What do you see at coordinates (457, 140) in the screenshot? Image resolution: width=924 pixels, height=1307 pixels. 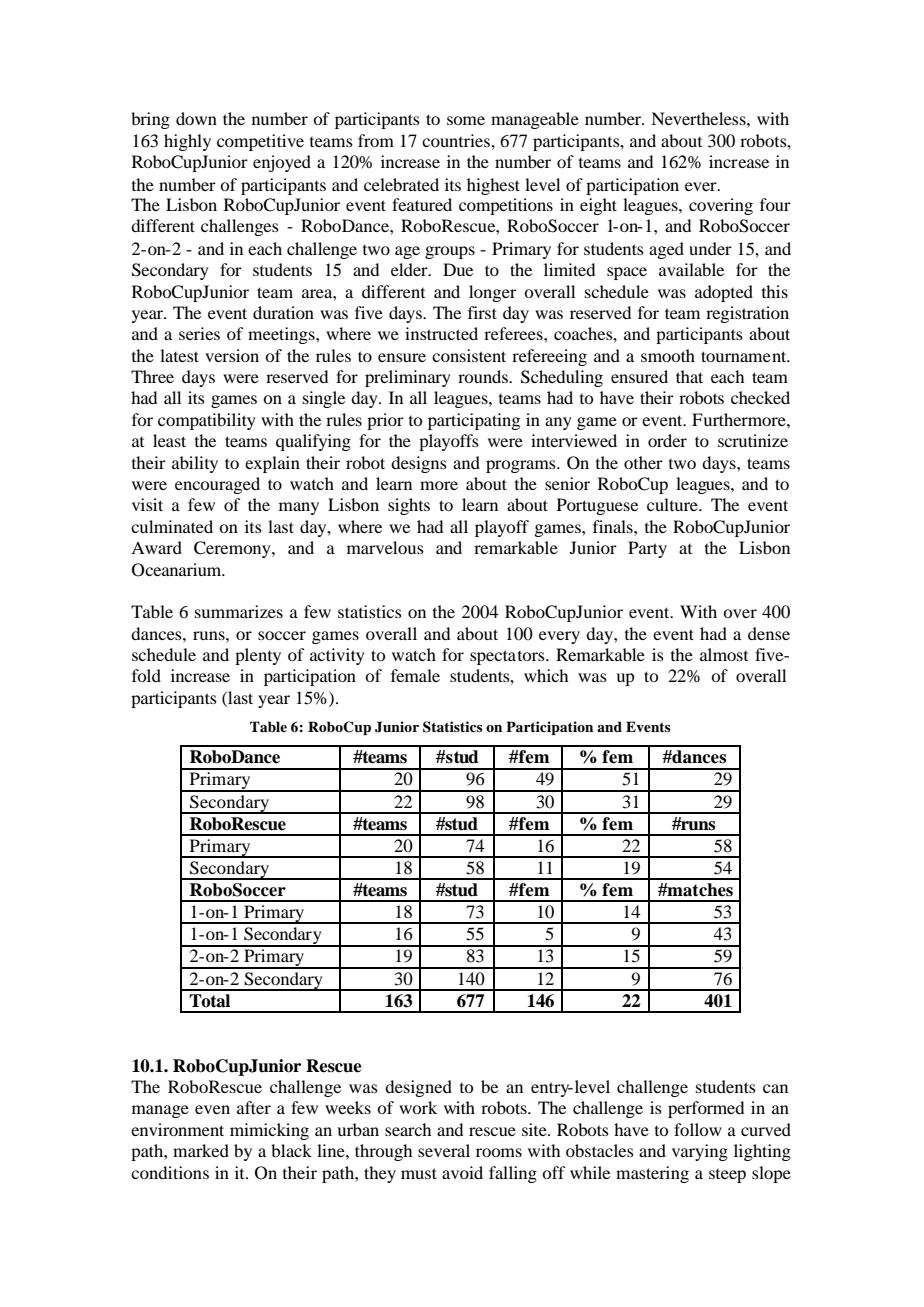 I see `countries` at bounding box center [457, 140].
